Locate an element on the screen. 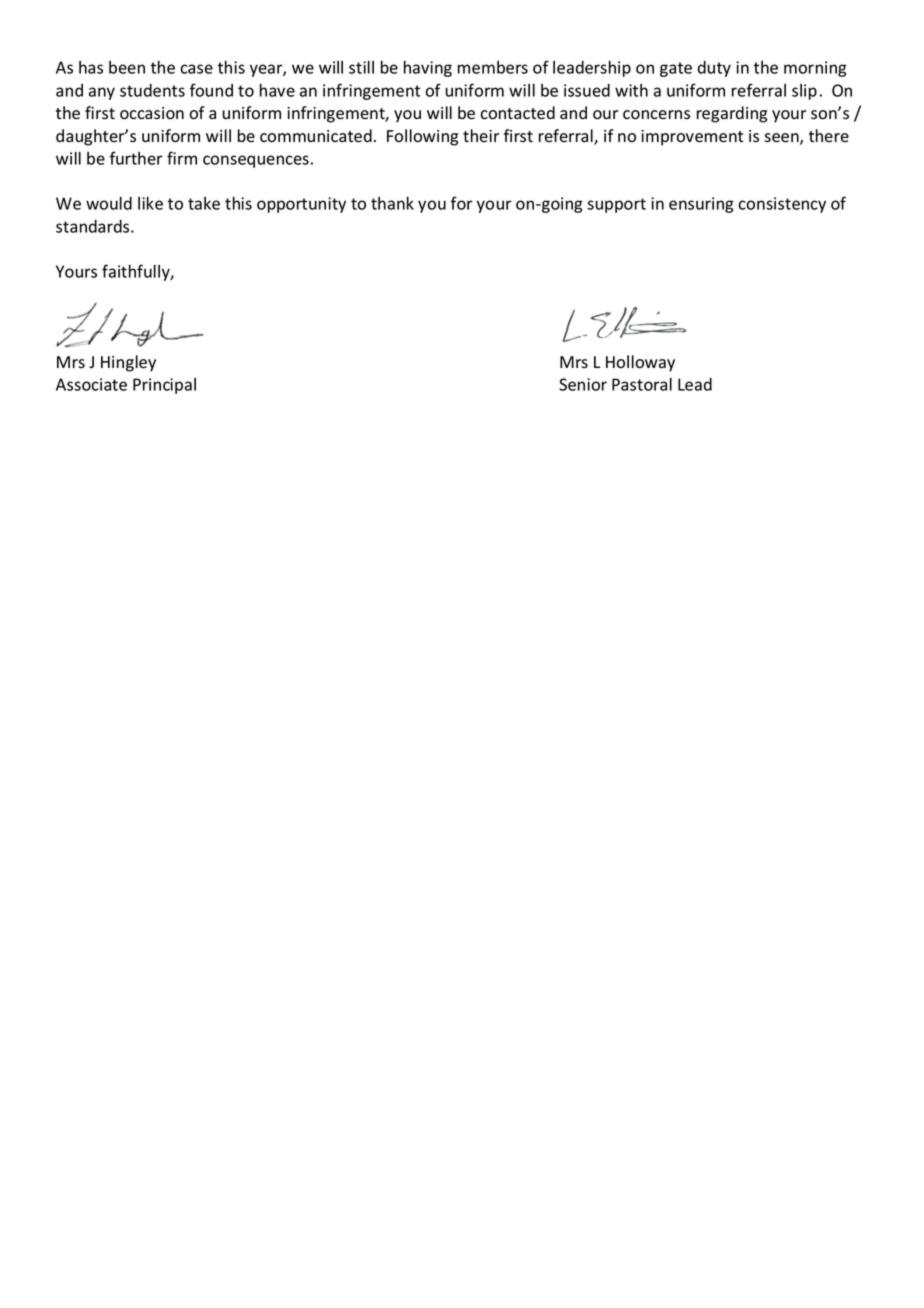  take is located at coordinates (204, 203).
